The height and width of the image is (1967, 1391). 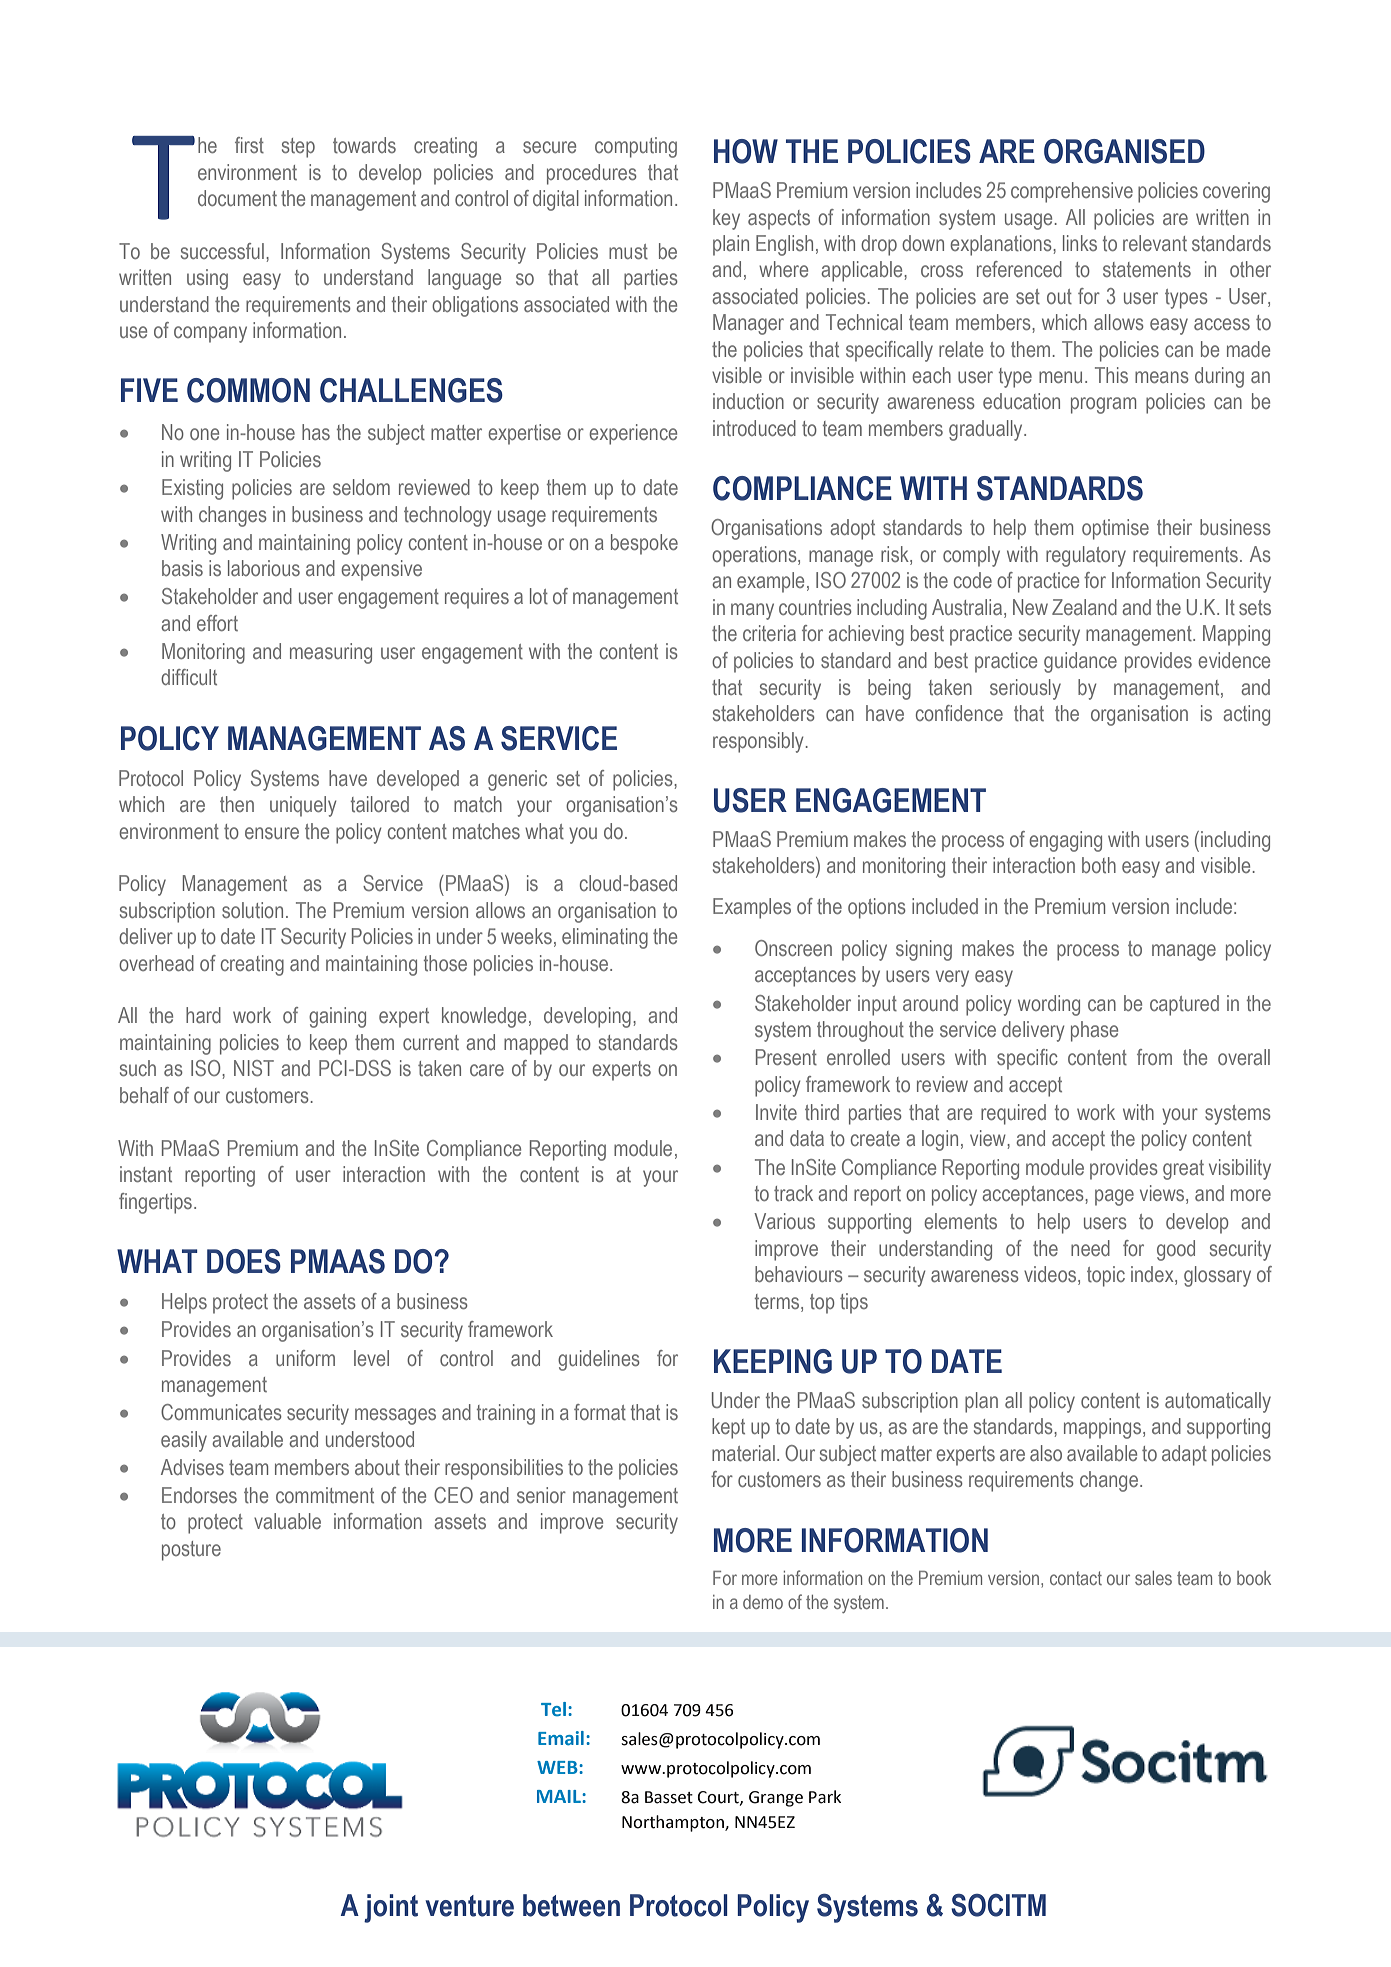 What do you see at coordinates (391, 1908) in the image?
I see `joint` at bounding box center [391, 1908].
